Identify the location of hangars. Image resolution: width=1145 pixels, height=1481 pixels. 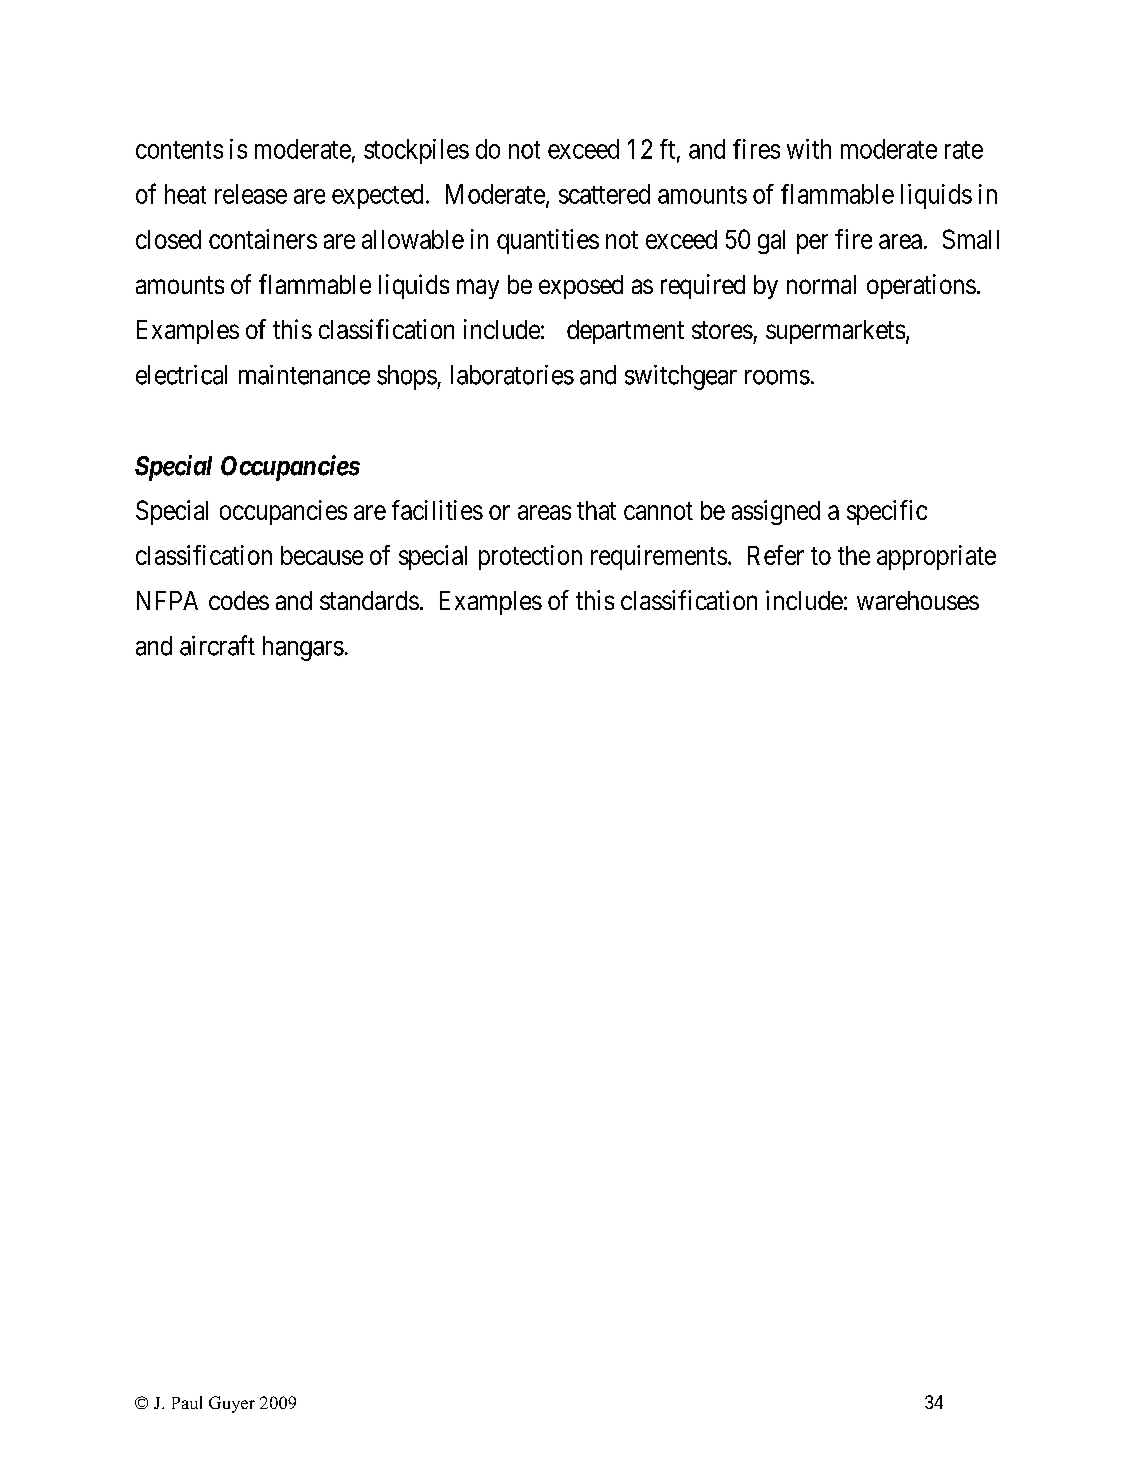
(303, 648).
